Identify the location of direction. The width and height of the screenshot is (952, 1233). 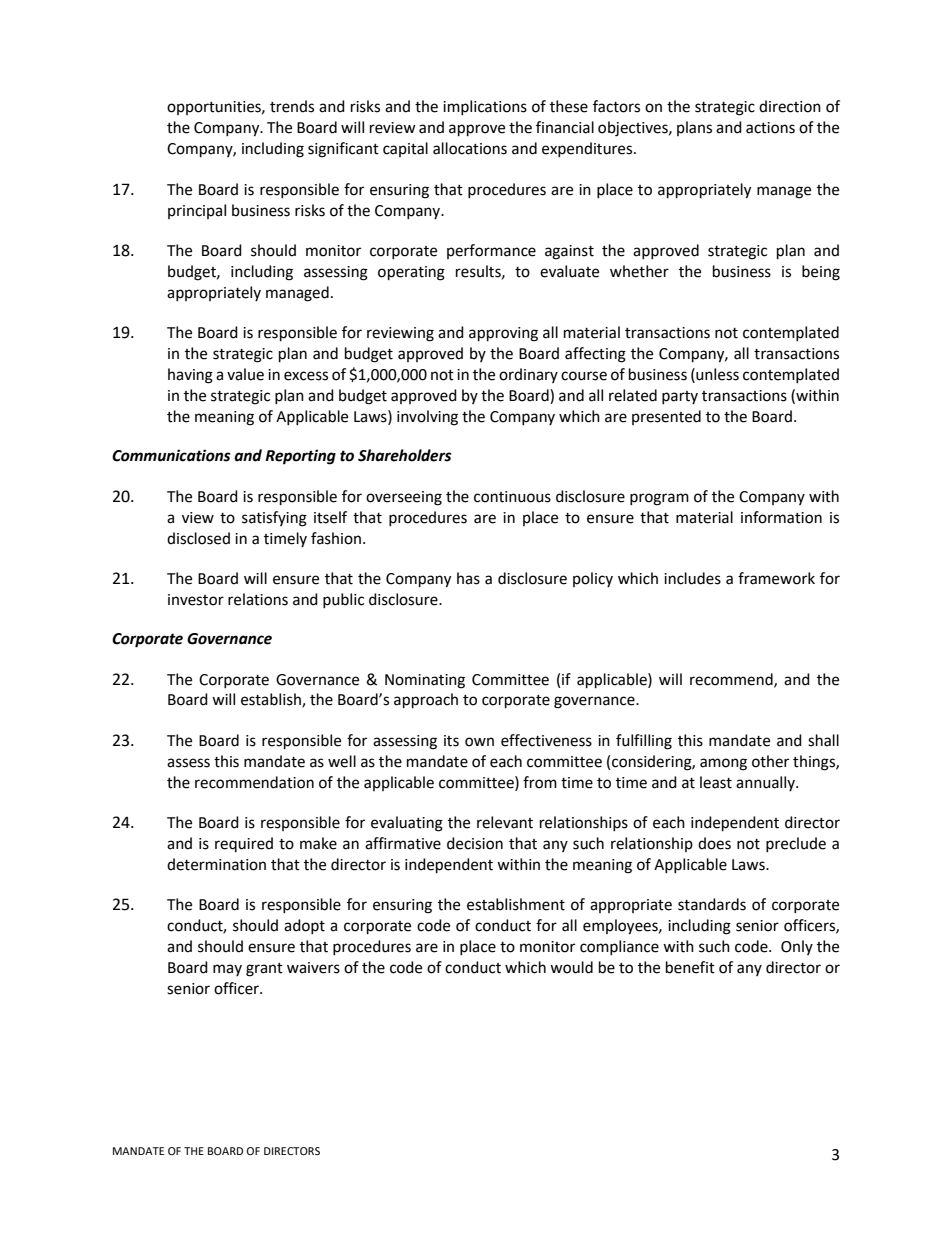
(790, 106).
